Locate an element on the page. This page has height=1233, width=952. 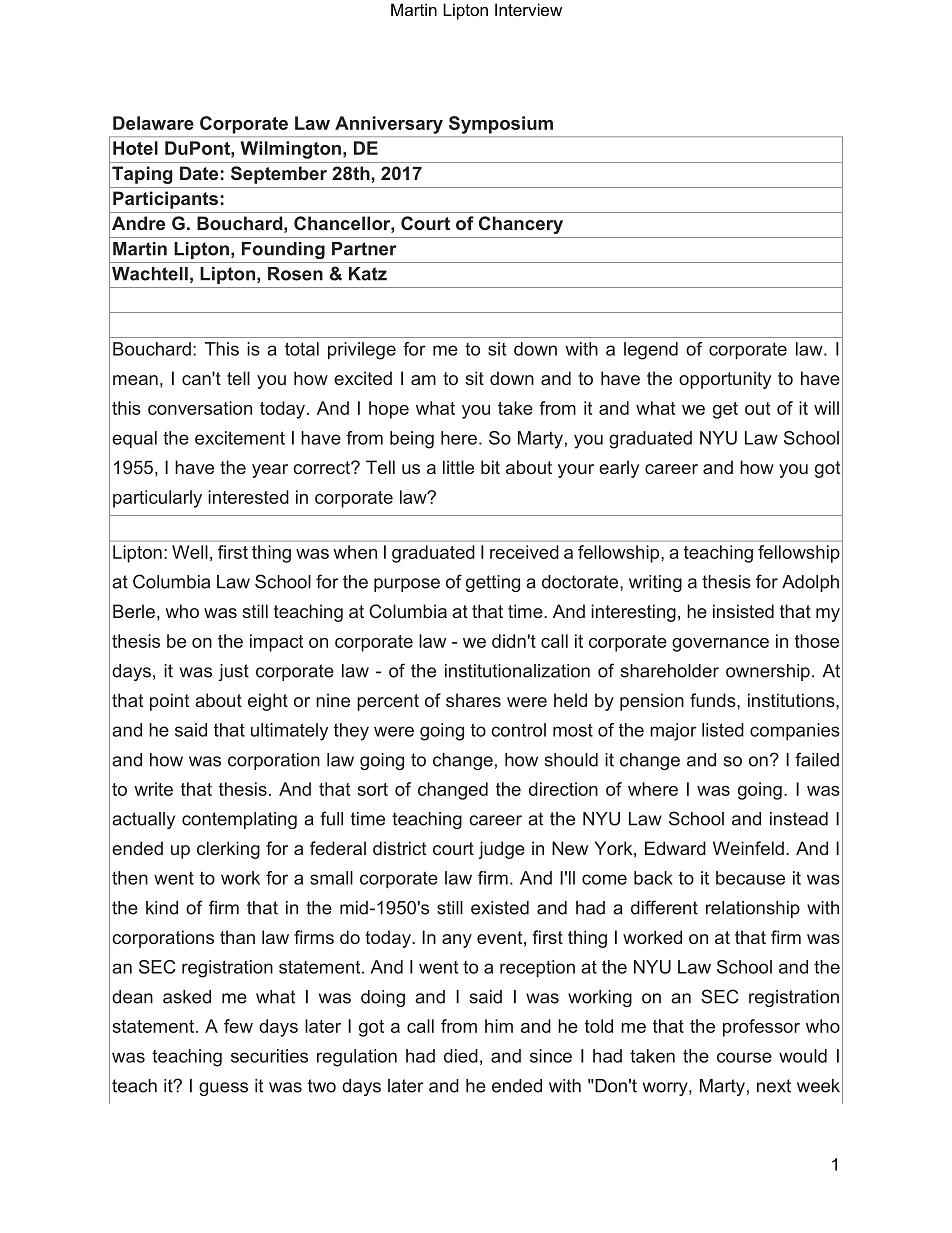
Interview is located at coordinates (528, 9).
